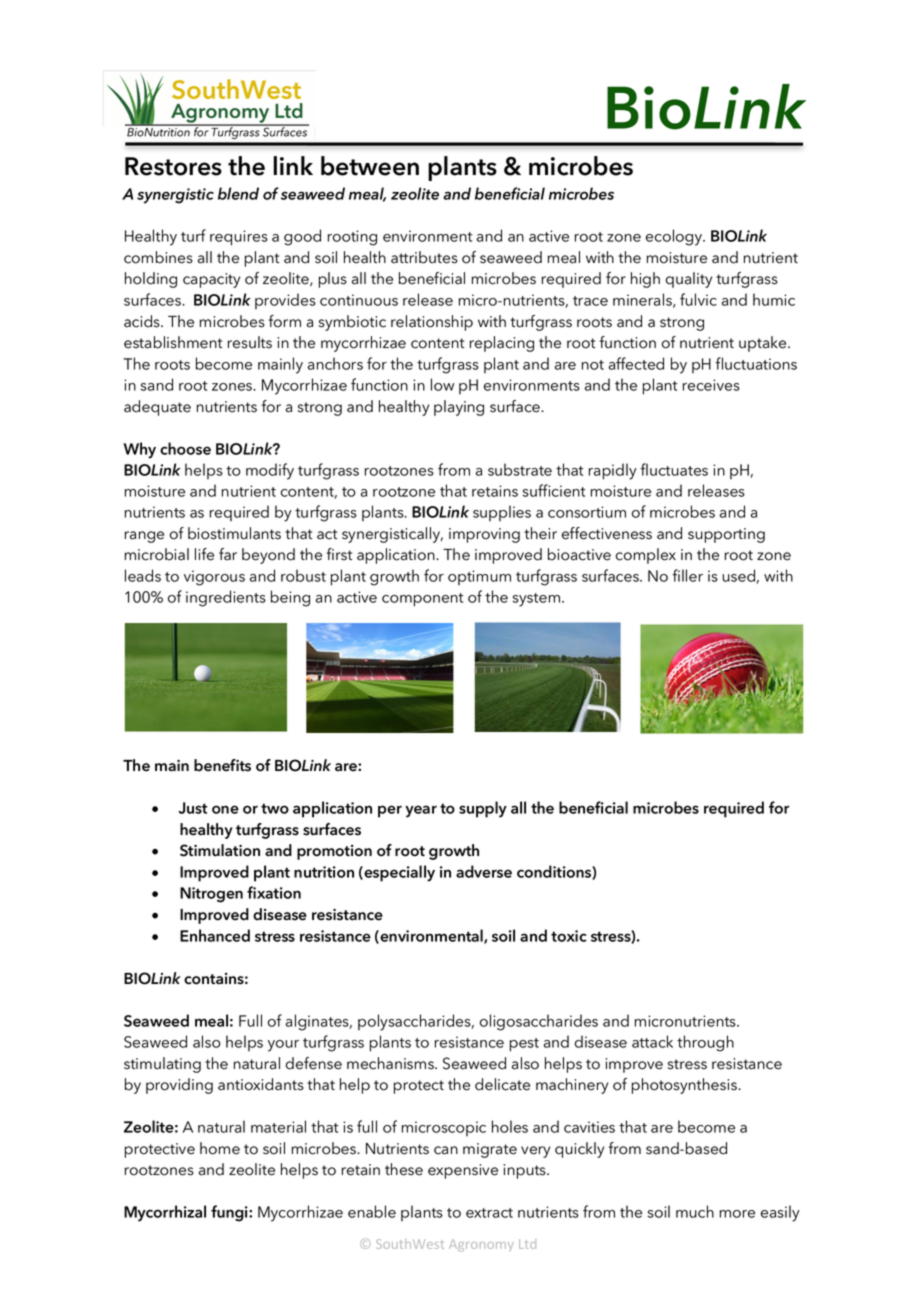  Describe the element at coordinates (675, 237) in the document. I see `ecology` at that location.
